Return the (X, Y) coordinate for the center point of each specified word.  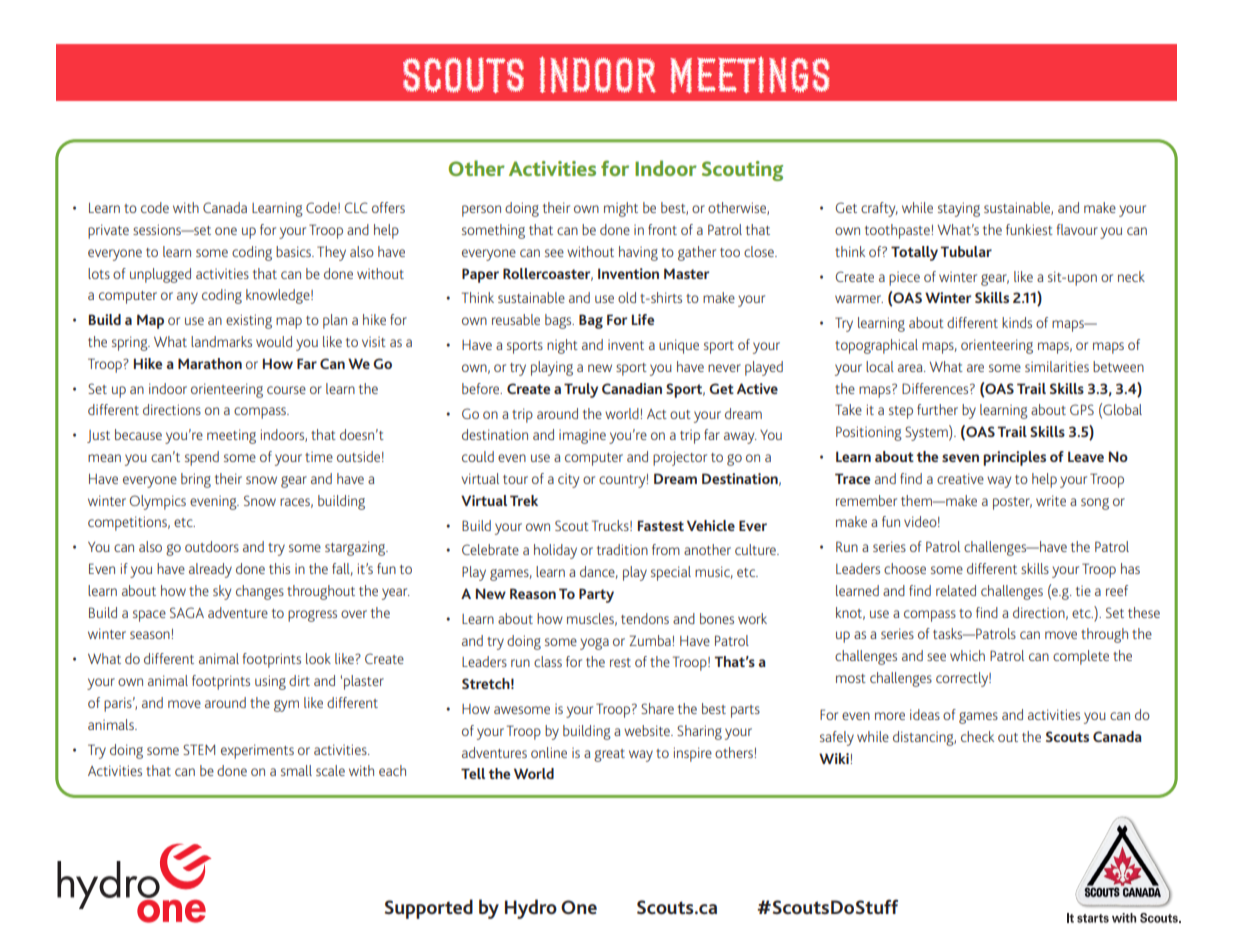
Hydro (531, 909)
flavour (1077, 229)
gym (286, 706)
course (286, 390)
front (662, 229)
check (977, 736)
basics (294, 251)
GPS (1082, 409)
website (648, 730)
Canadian (632, 388)
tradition (622, 549)
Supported (429, 909)
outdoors (212, 546)
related (956, 590)
